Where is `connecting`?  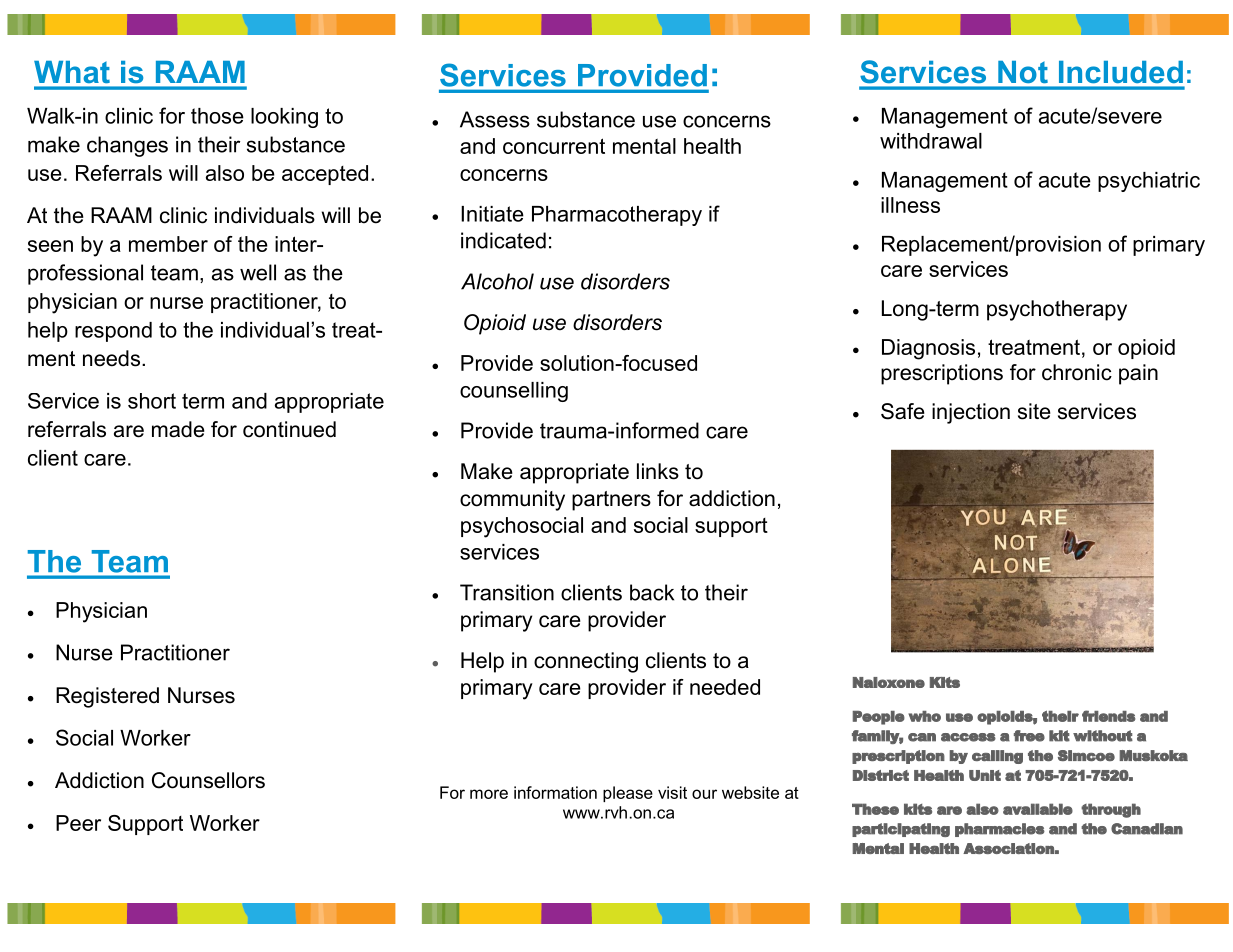 connecting is located at coordinates (586, 662).
